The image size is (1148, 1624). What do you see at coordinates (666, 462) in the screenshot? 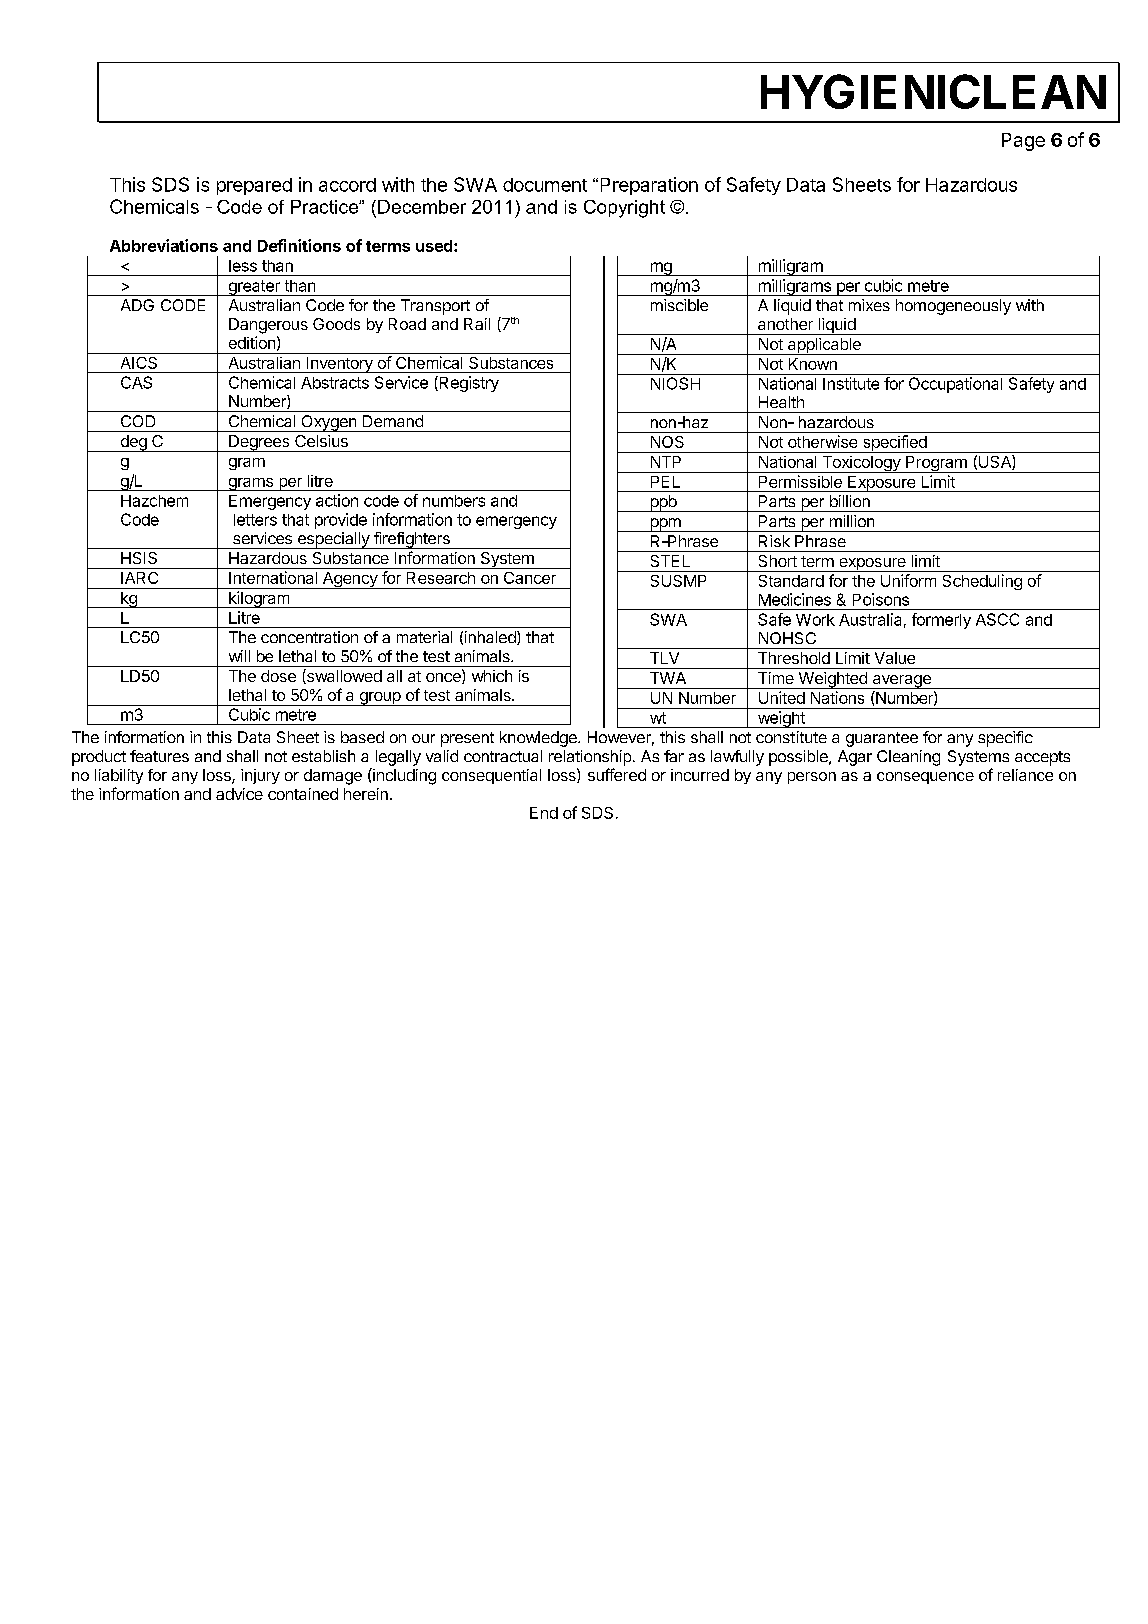
I see `NTP` at bounding box center [666, 462].
